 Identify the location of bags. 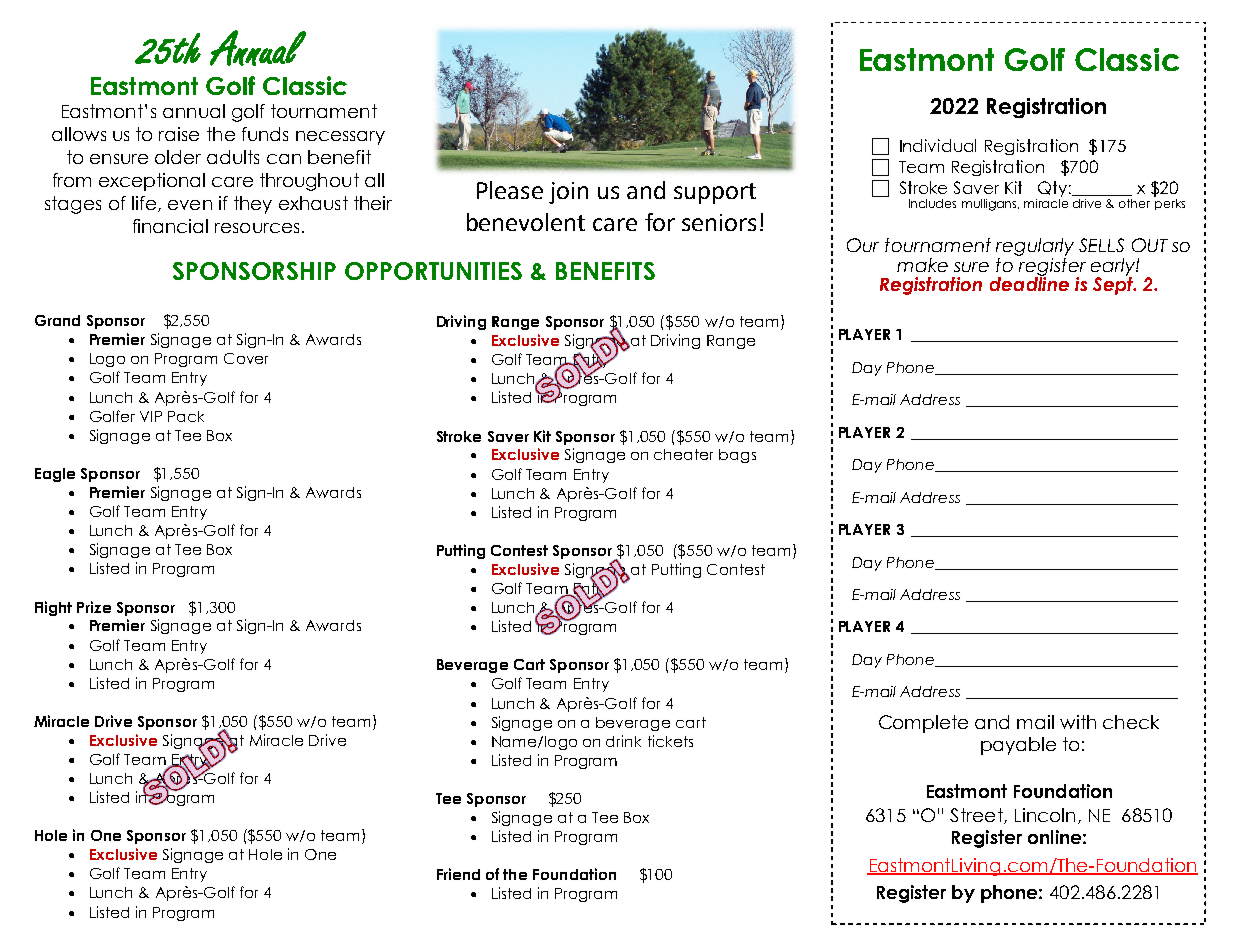
(737, 456).
